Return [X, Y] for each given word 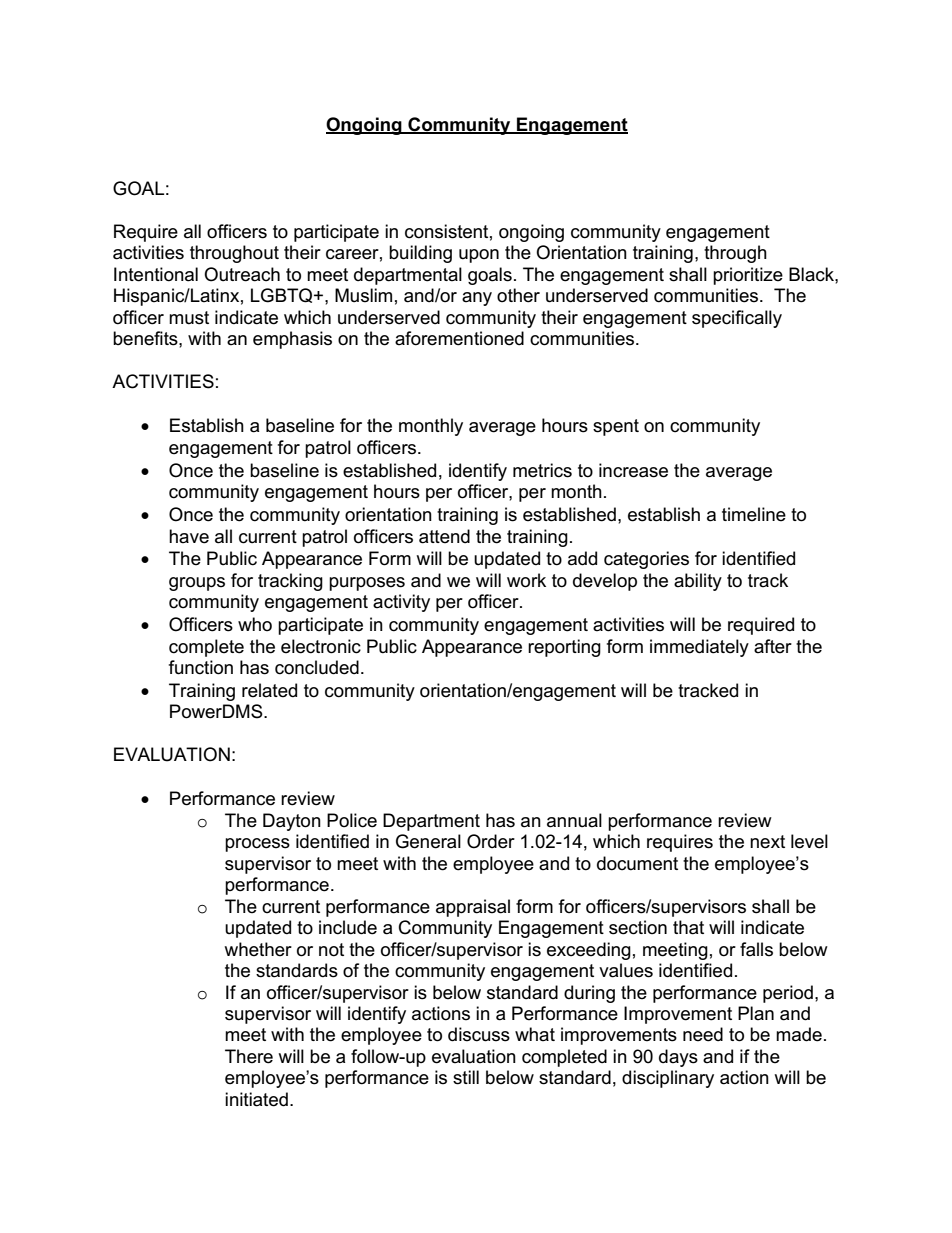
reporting [564, 648]
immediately [699, 648]
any [477, 299]
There [249, 1056]
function [201, 667]
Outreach [242, 274]
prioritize [748, 276]
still [466, 1077]
